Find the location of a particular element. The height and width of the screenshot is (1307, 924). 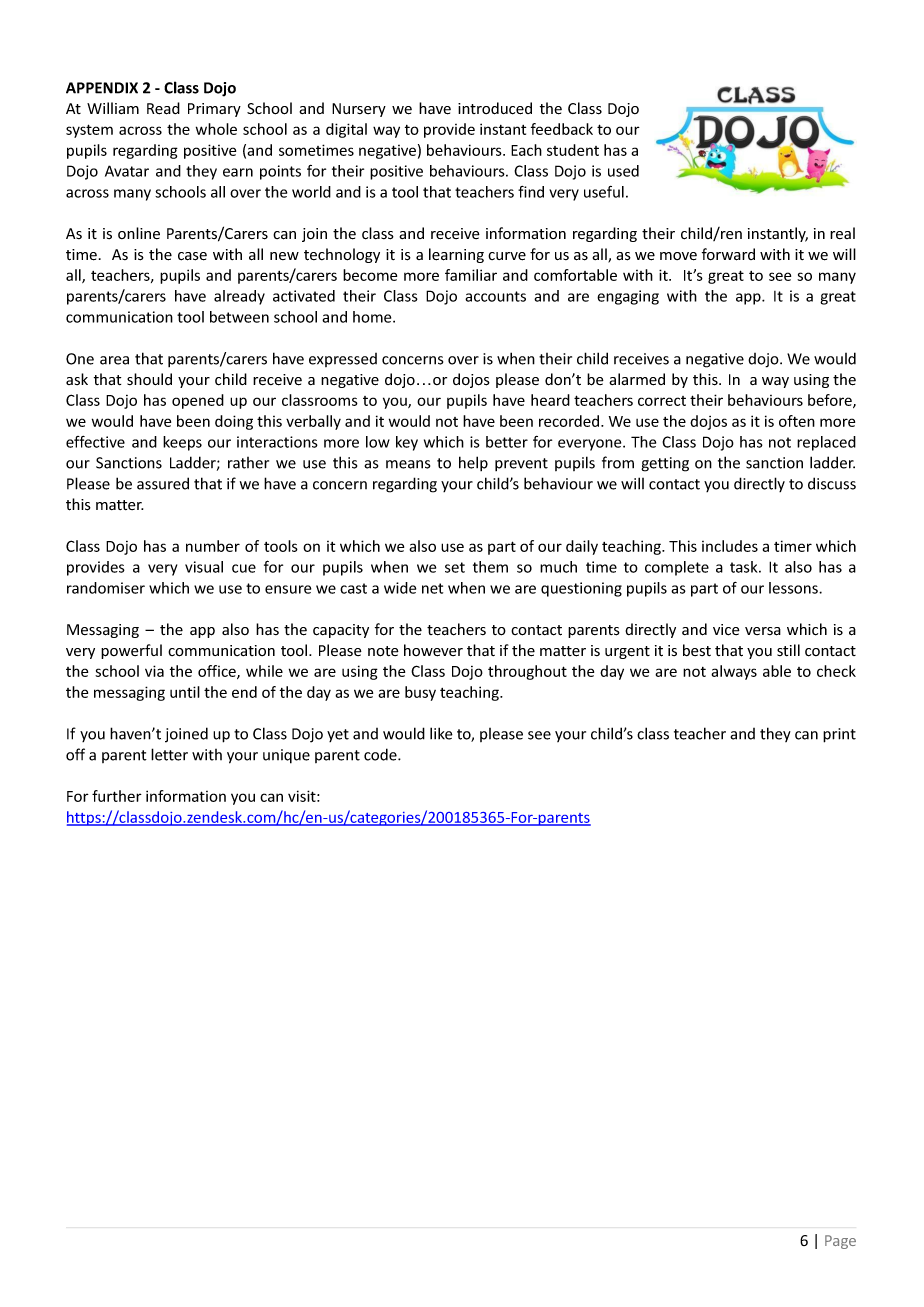

whole is located at coordinates (216, 129).
